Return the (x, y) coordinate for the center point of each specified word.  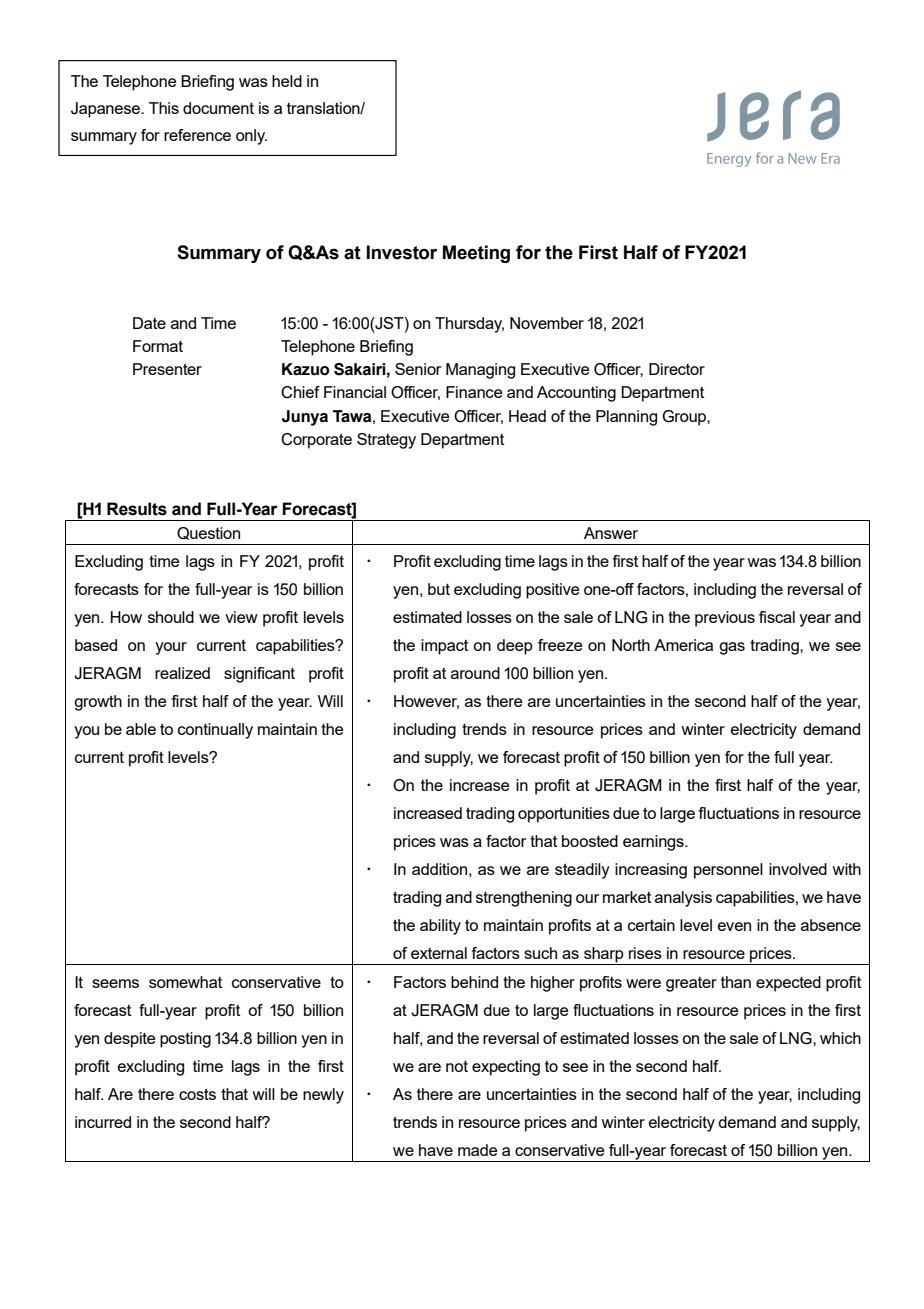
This (164, 108)
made (477, 1150)
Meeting (476, 254)
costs (197, 1094)
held (287, 81)
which (840, 1038)
